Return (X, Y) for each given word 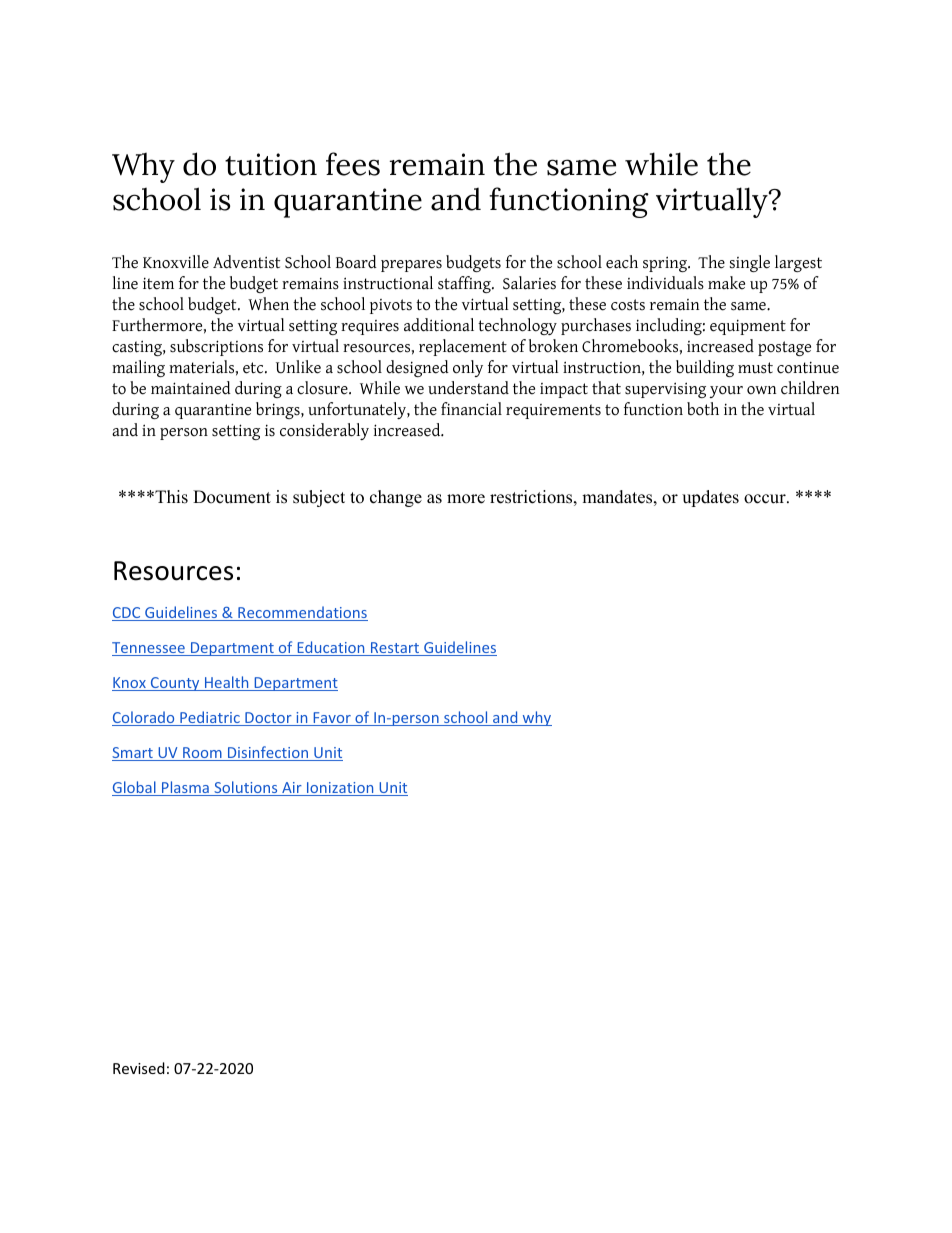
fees (353, 164)
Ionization (340, 789)
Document (232, 497)
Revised (139, 1068)
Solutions (246, 788)
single (750, 263)
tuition (271, 164)
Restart (395, 649)
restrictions (531, 497)
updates (710, 498)
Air (292, 789)
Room (202, 754)
